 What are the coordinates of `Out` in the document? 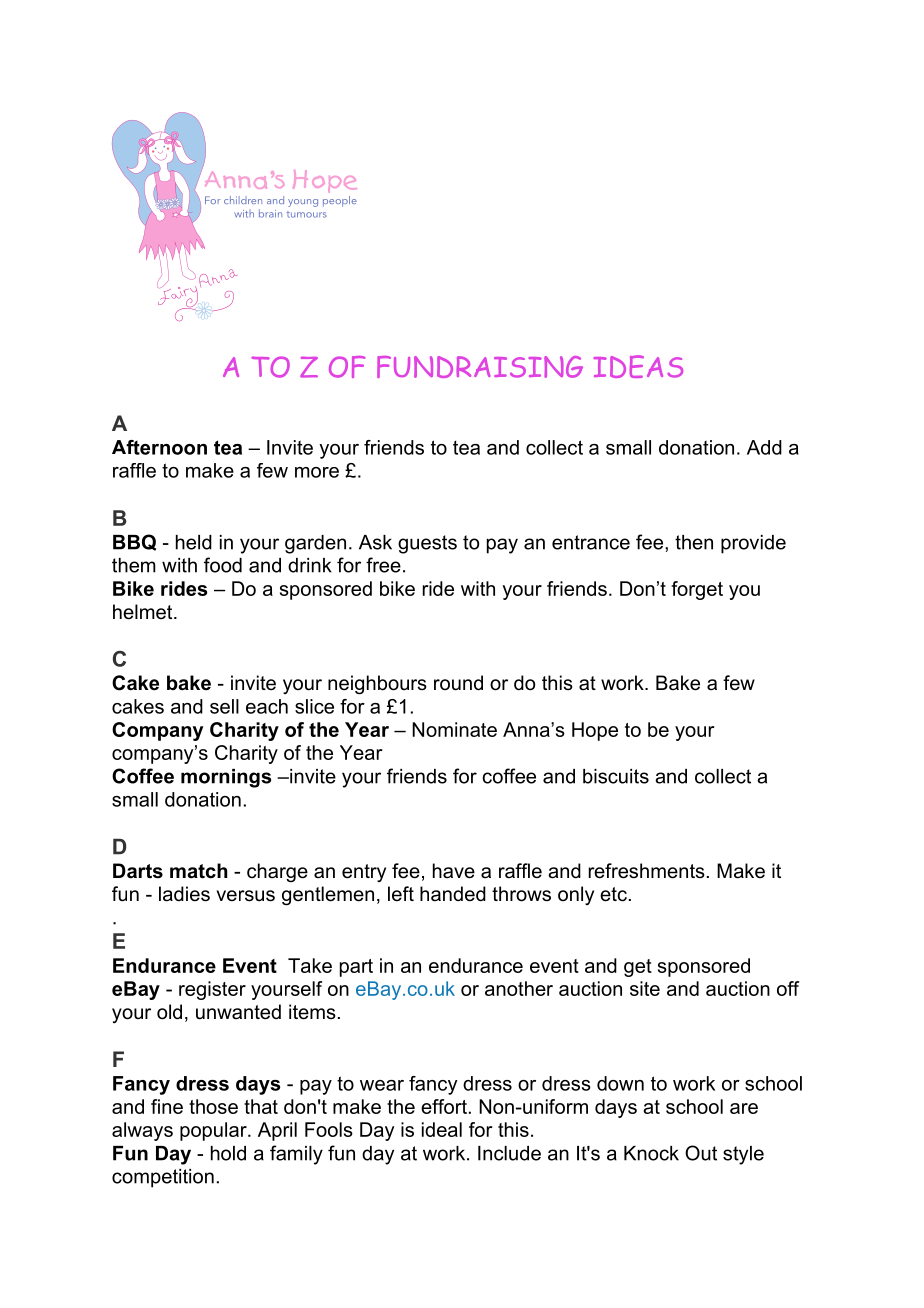 It's located at (701, 1153).
